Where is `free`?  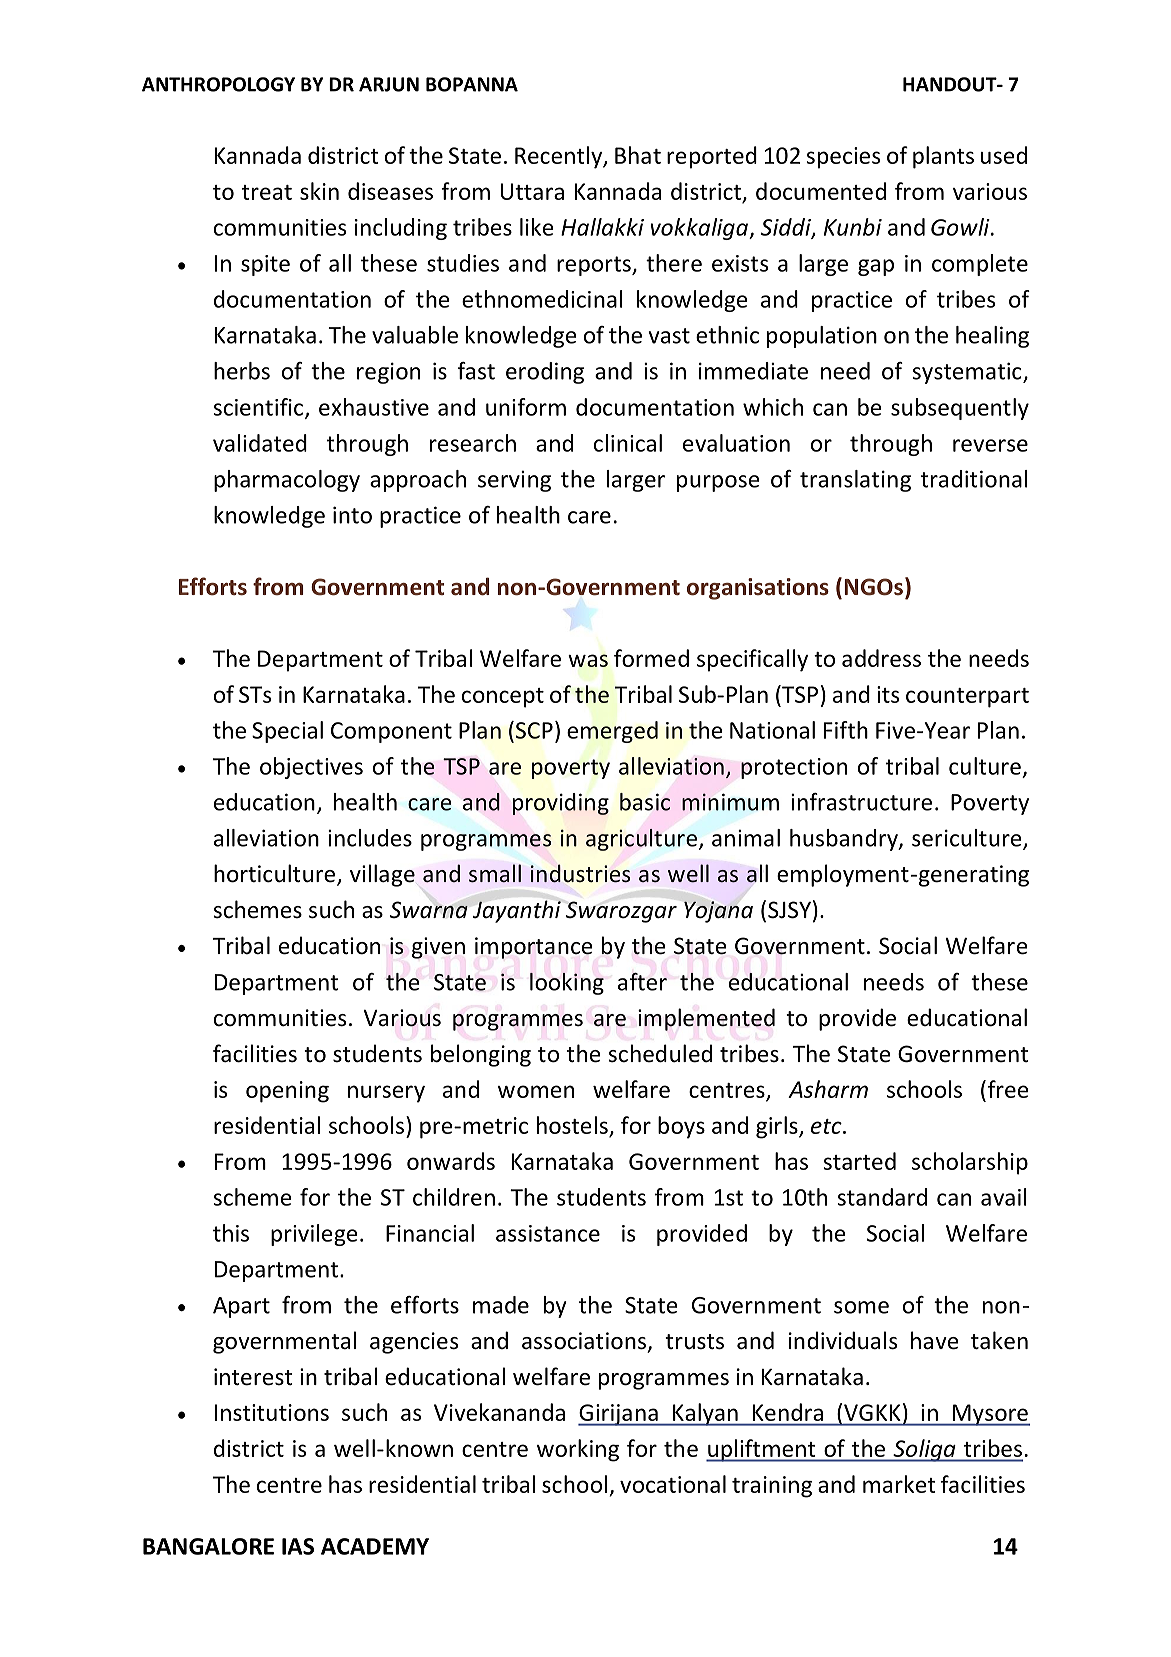 free is located at coordinates (1006, 1090).
